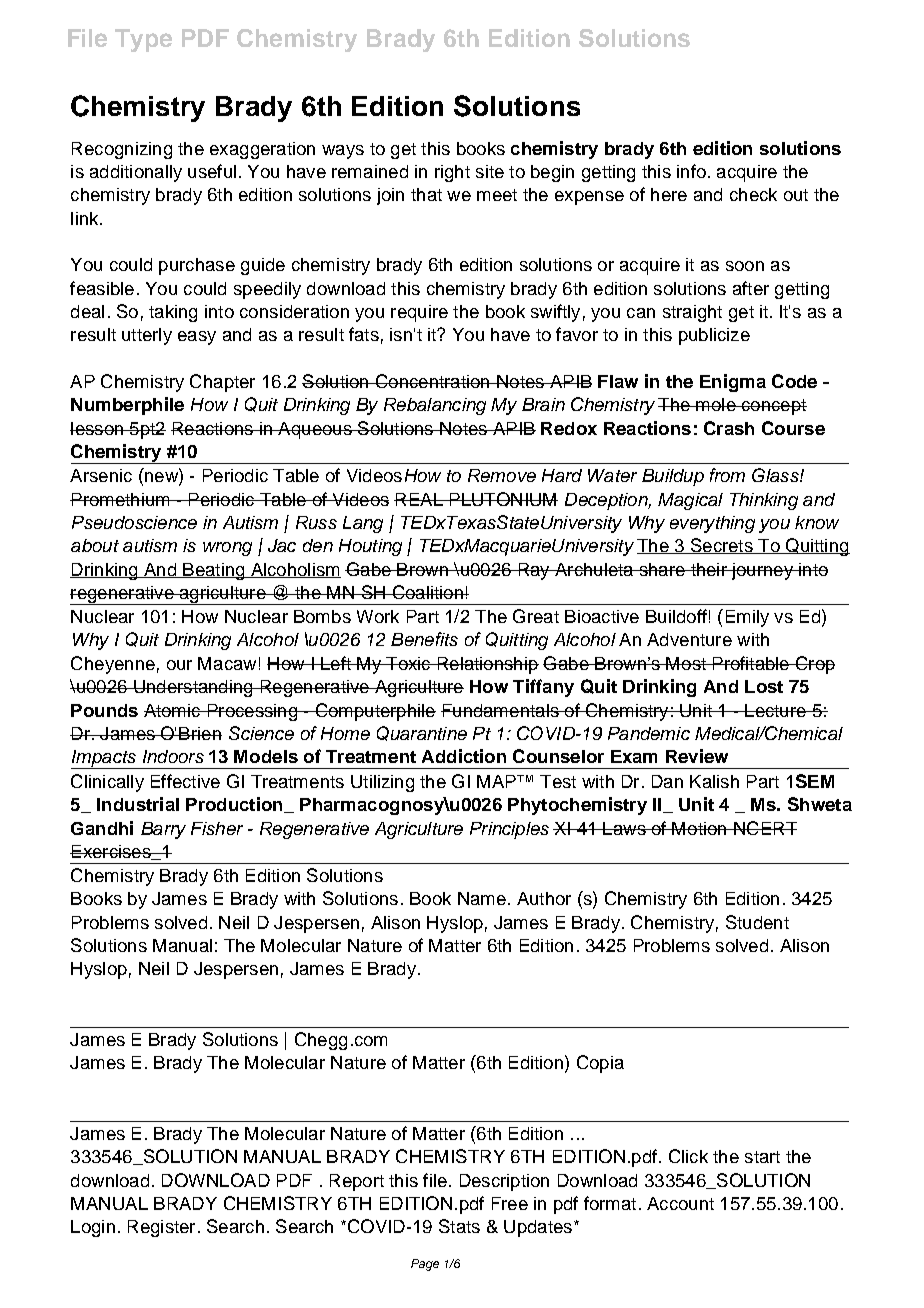 The height and width of the document is (1308, 924). What do you see at coordinates (459, 1226) in the document?
I see `Stats` at bounding box center [459, 1226].
